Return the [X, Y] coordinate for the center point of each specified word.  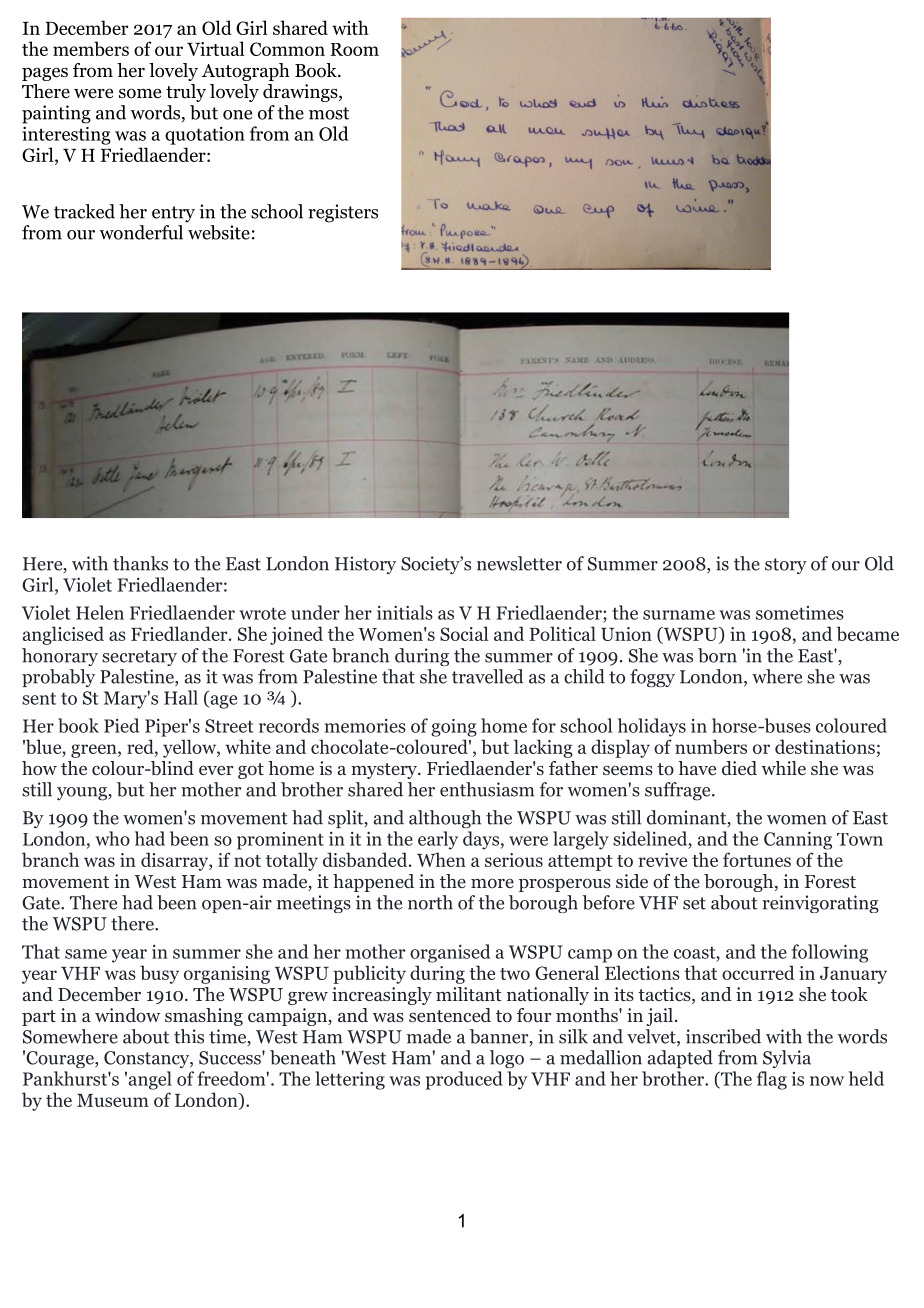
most [329, 113]
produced [464, 1080]
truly [186, 93]
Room [354, 49]
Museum [113, 1100]
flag [772, 1080]
